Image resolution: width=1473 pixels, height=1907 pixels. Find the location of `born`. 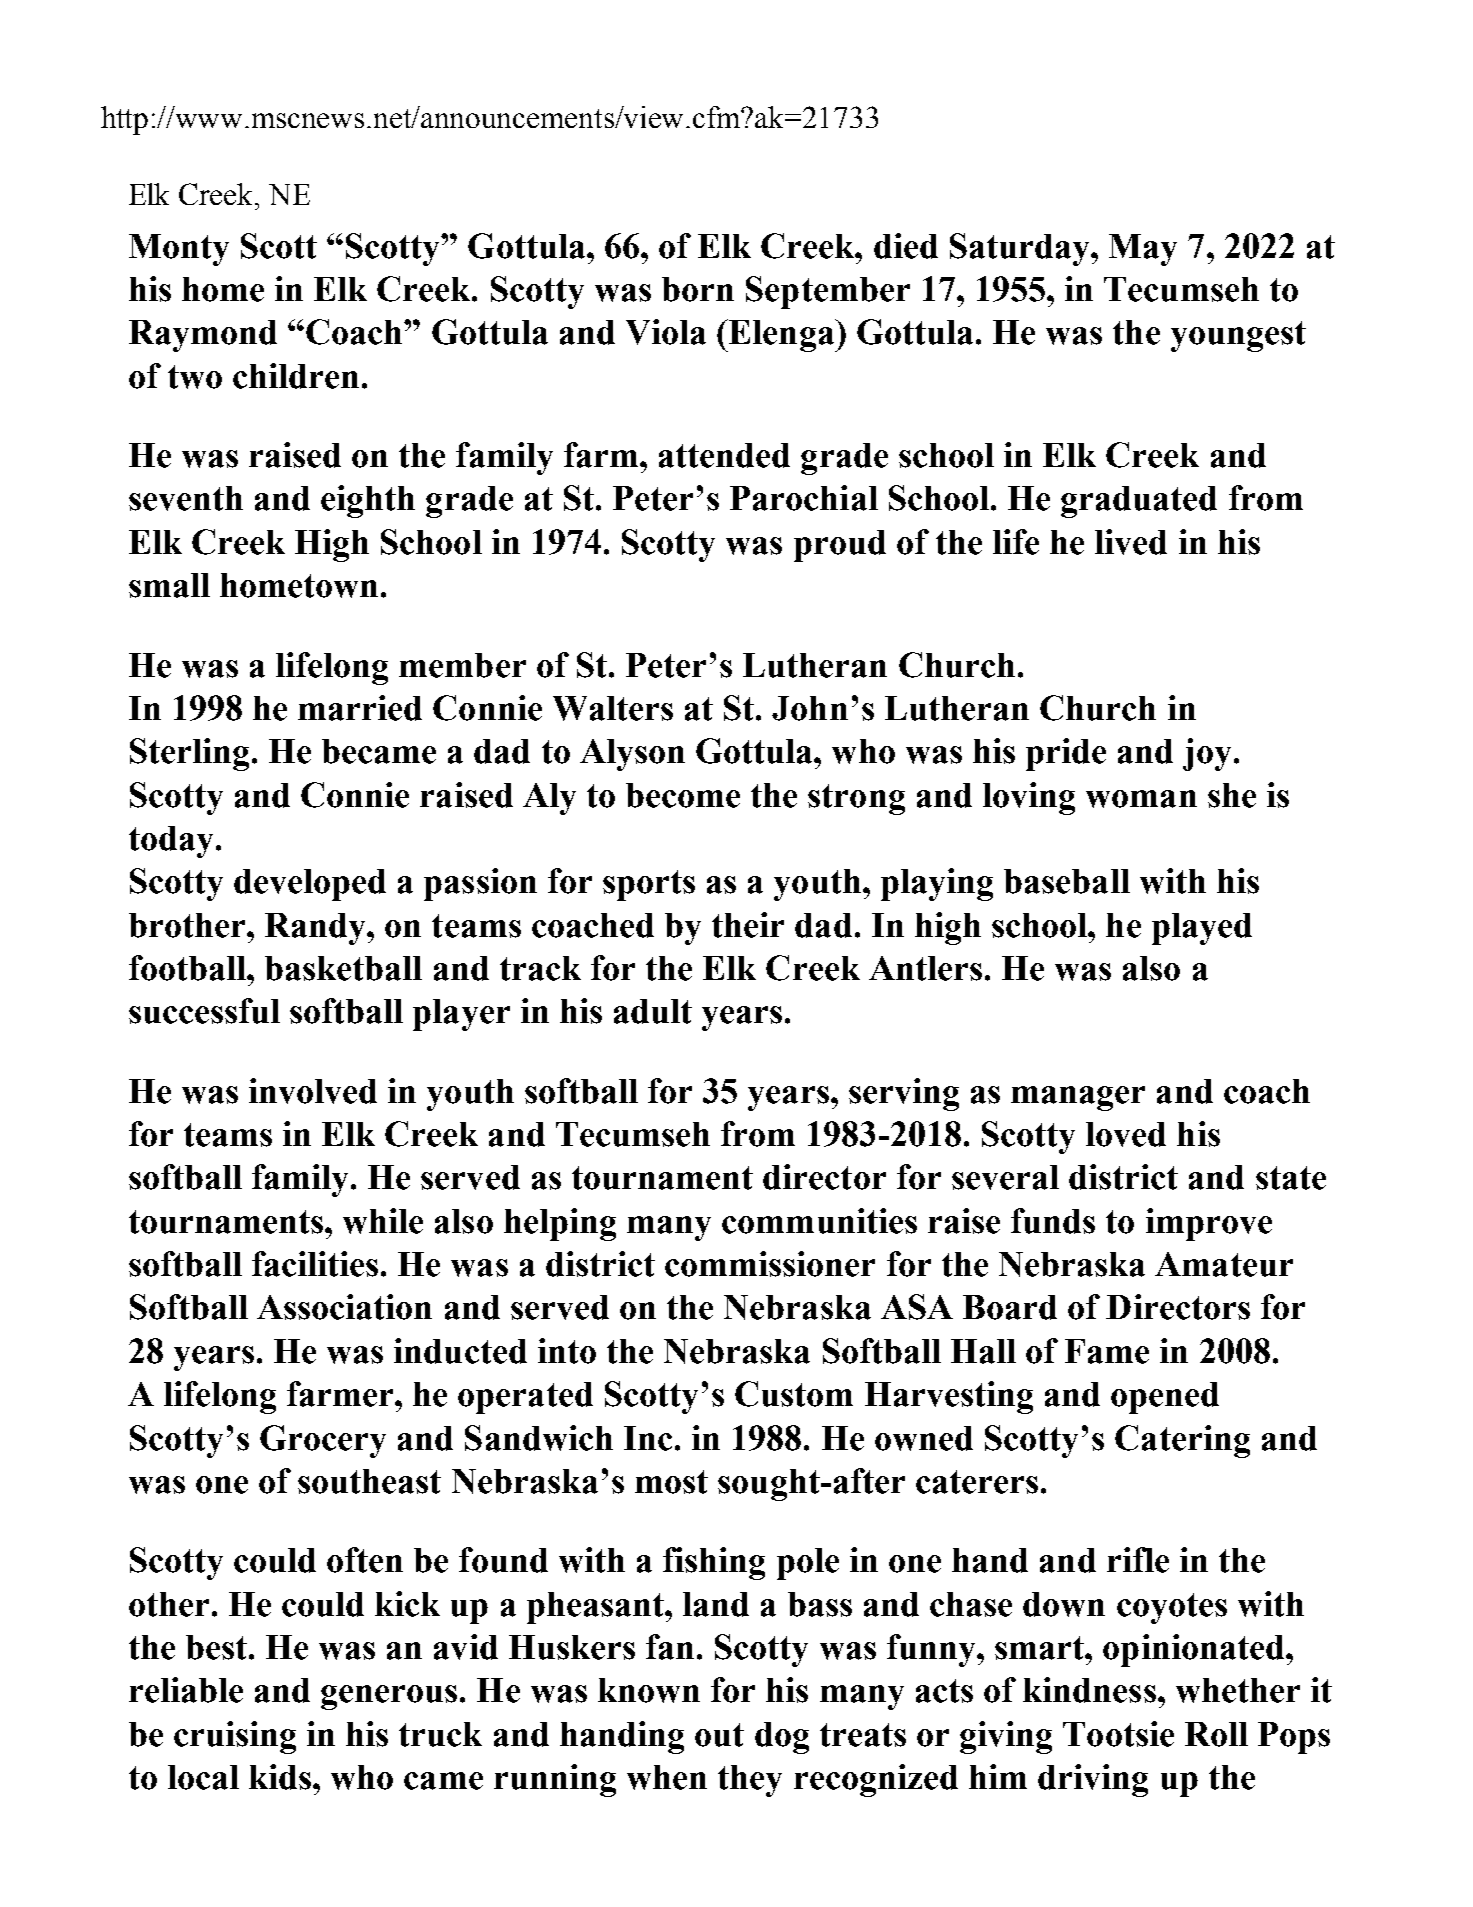

born is located at coordinates (698, 289).
